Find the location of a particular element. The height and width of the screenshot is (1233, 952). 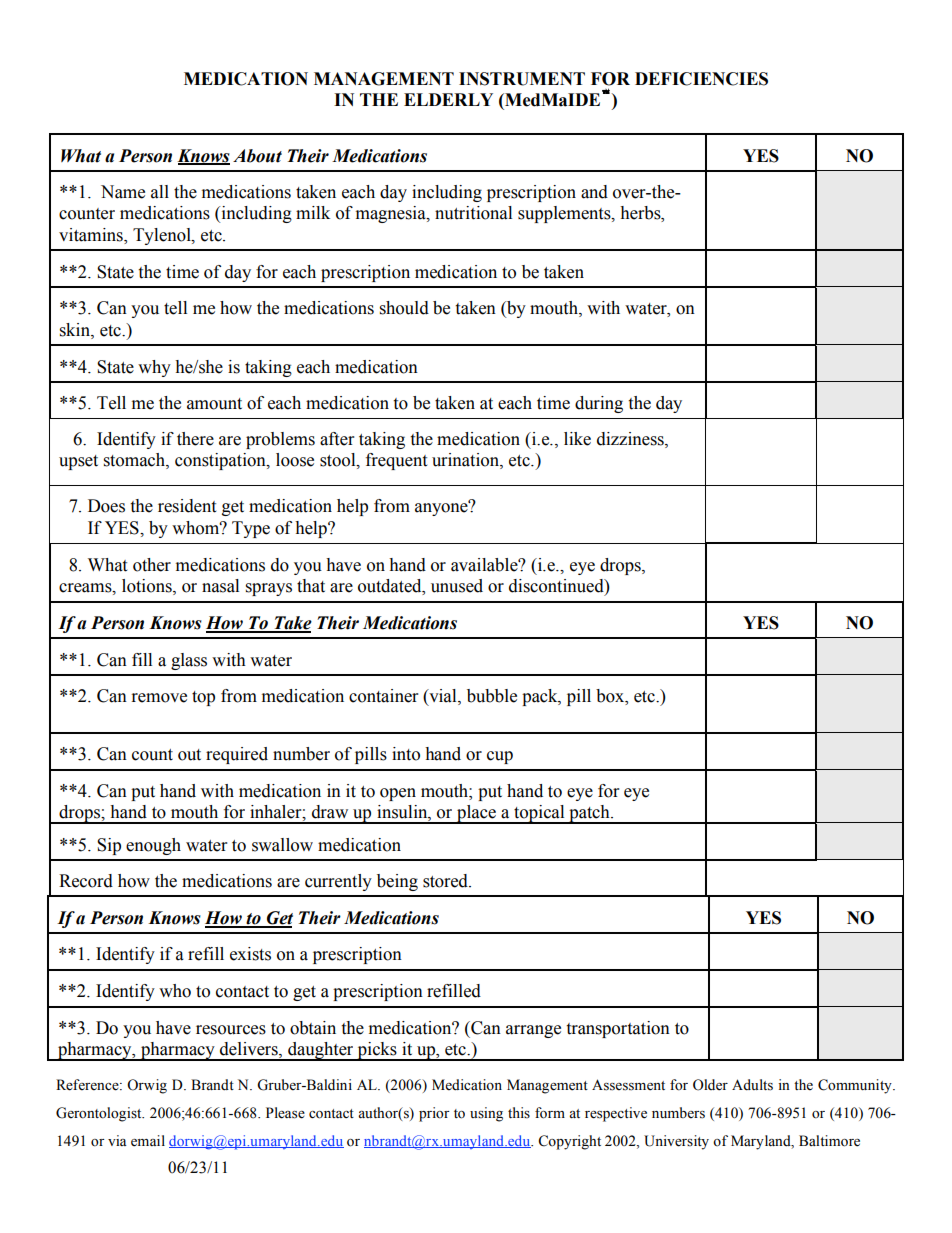

ELDERLY is located at coordinates (448, 99).
